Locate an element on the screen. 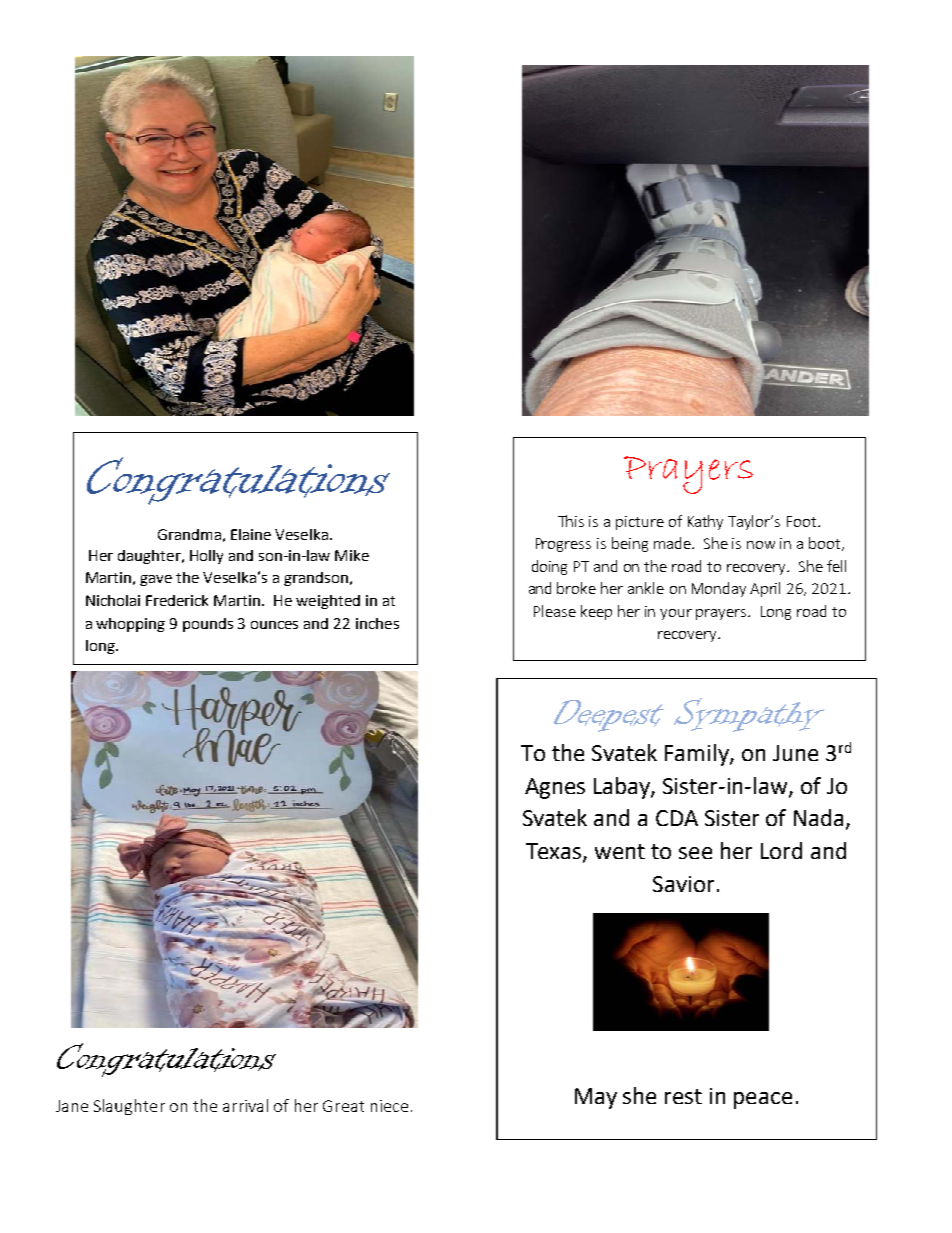 This screenshot has height=1233, width=952. Texas is located at coordinates (555, 852).
